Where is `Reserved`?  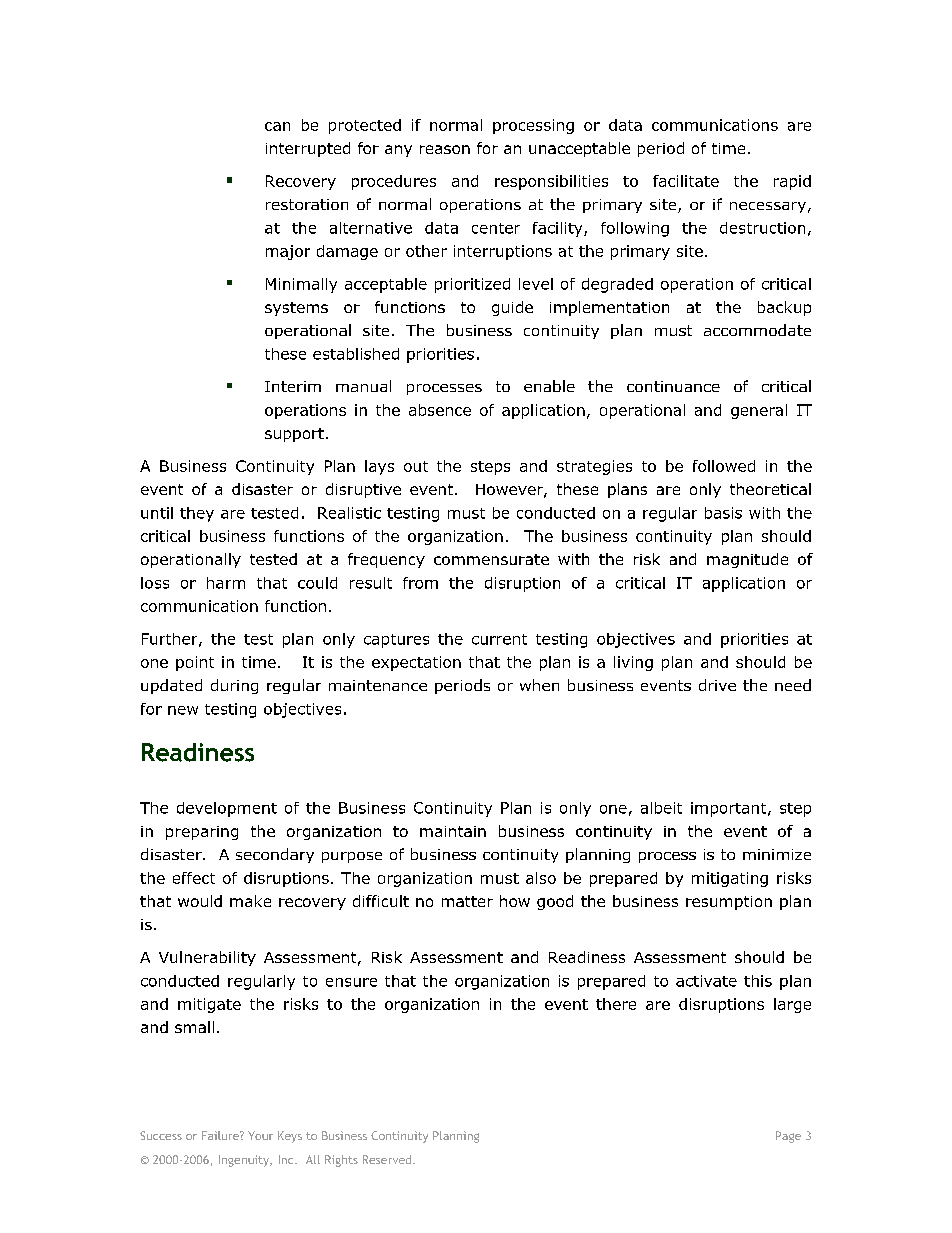 Reserved is located at coordinates (388, 1159).
